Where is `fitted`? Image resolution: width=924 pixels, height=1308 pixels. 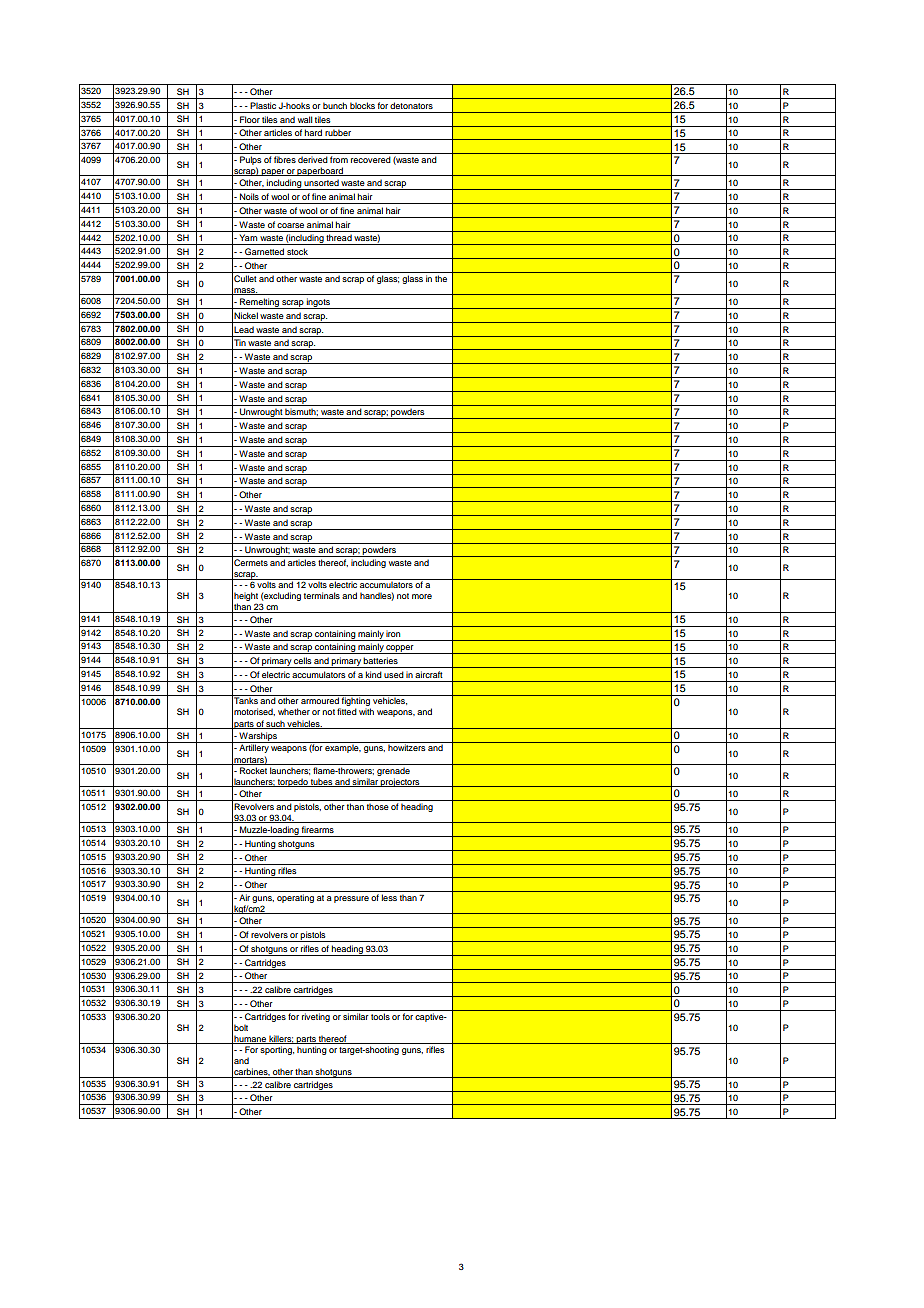 fitted is located at coordinates (347, 711).
